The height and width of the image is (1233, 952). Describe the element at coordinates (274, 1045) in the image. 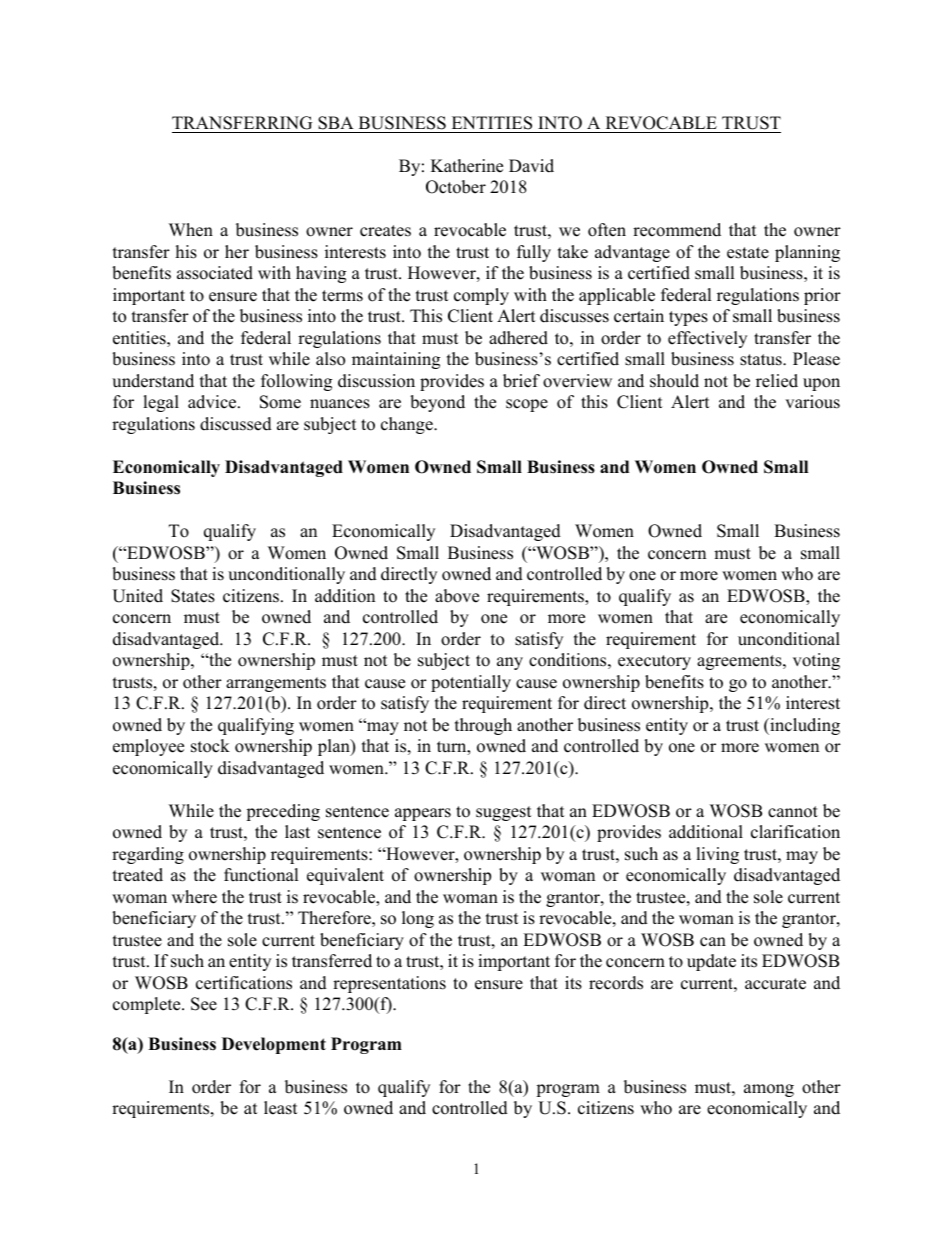

I see `Development` at that location.
